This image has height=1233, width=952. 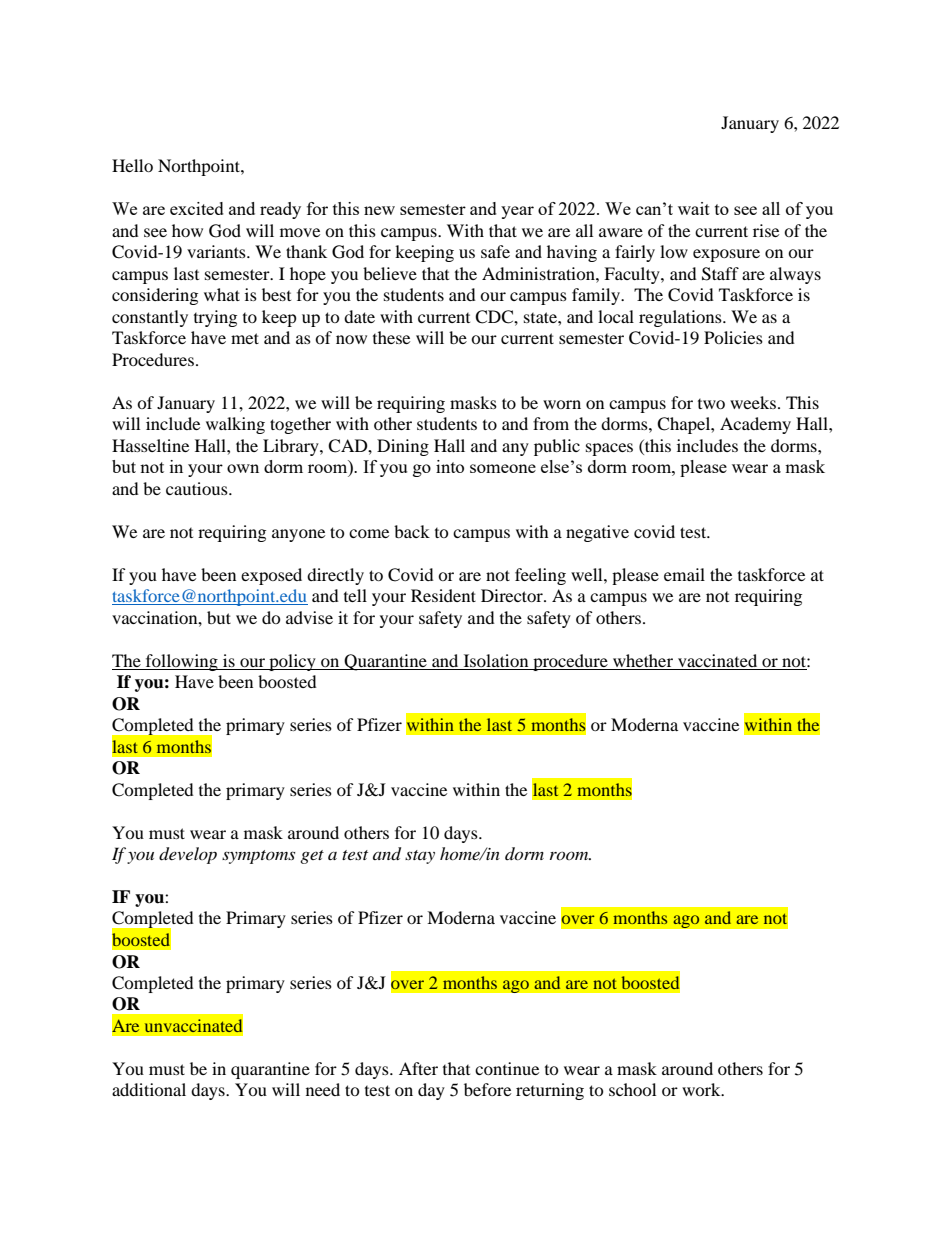 What do you see at coordinates (517, 212) in the image?
I see `year` at bounding box center [517, 212].
